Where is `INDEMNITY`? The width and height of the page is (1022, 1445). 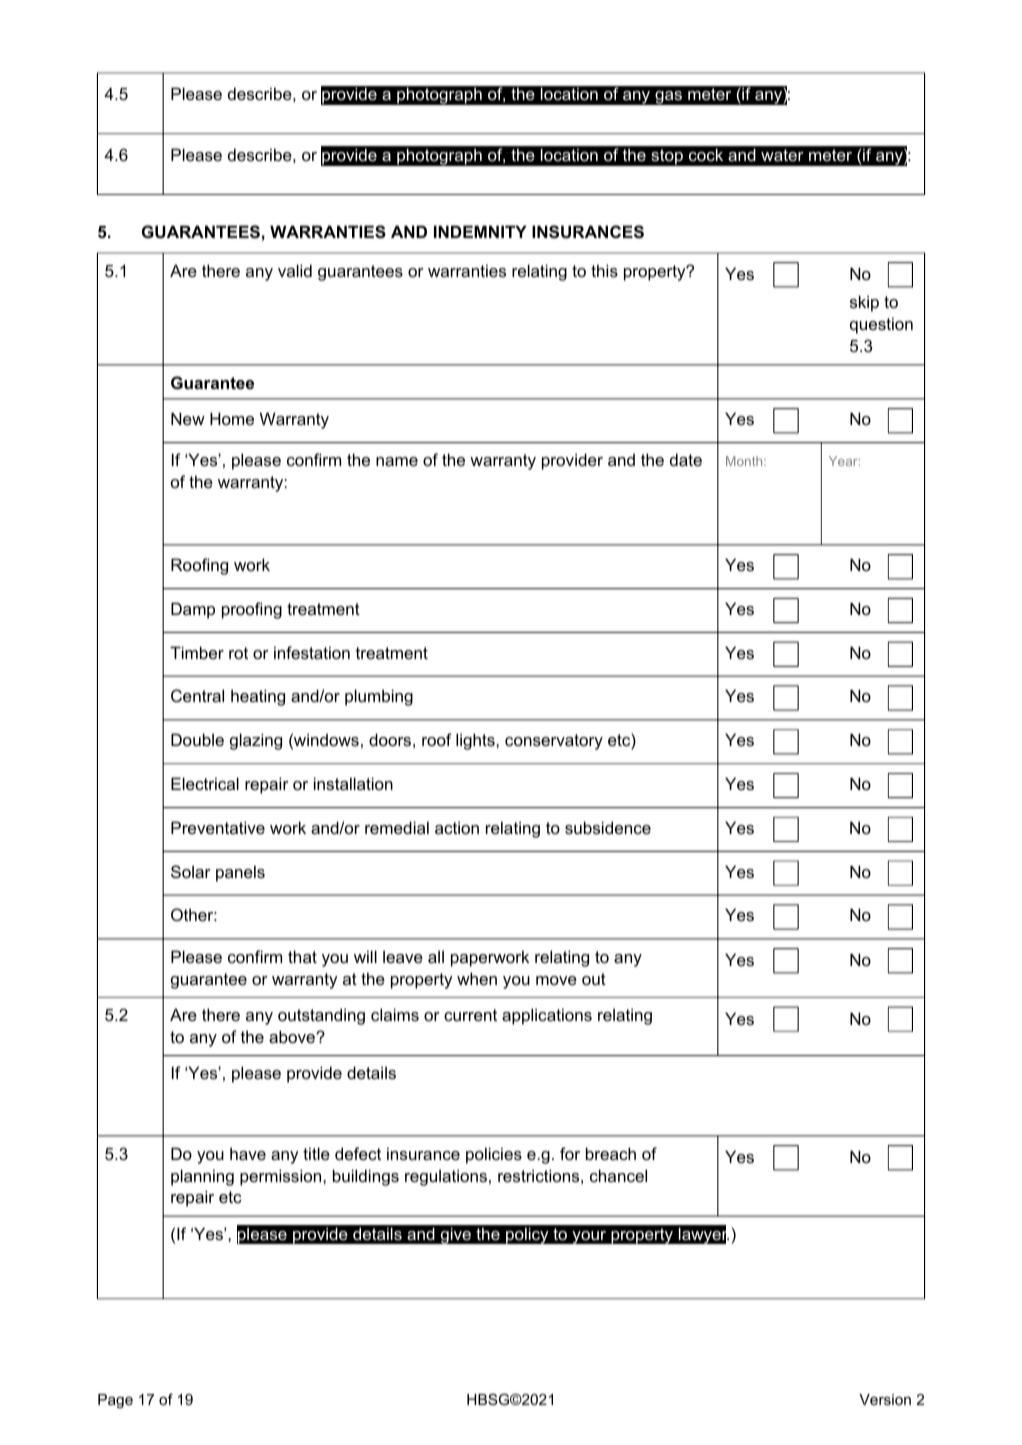
INDEMNITY is located at coordinates (480, 231).
